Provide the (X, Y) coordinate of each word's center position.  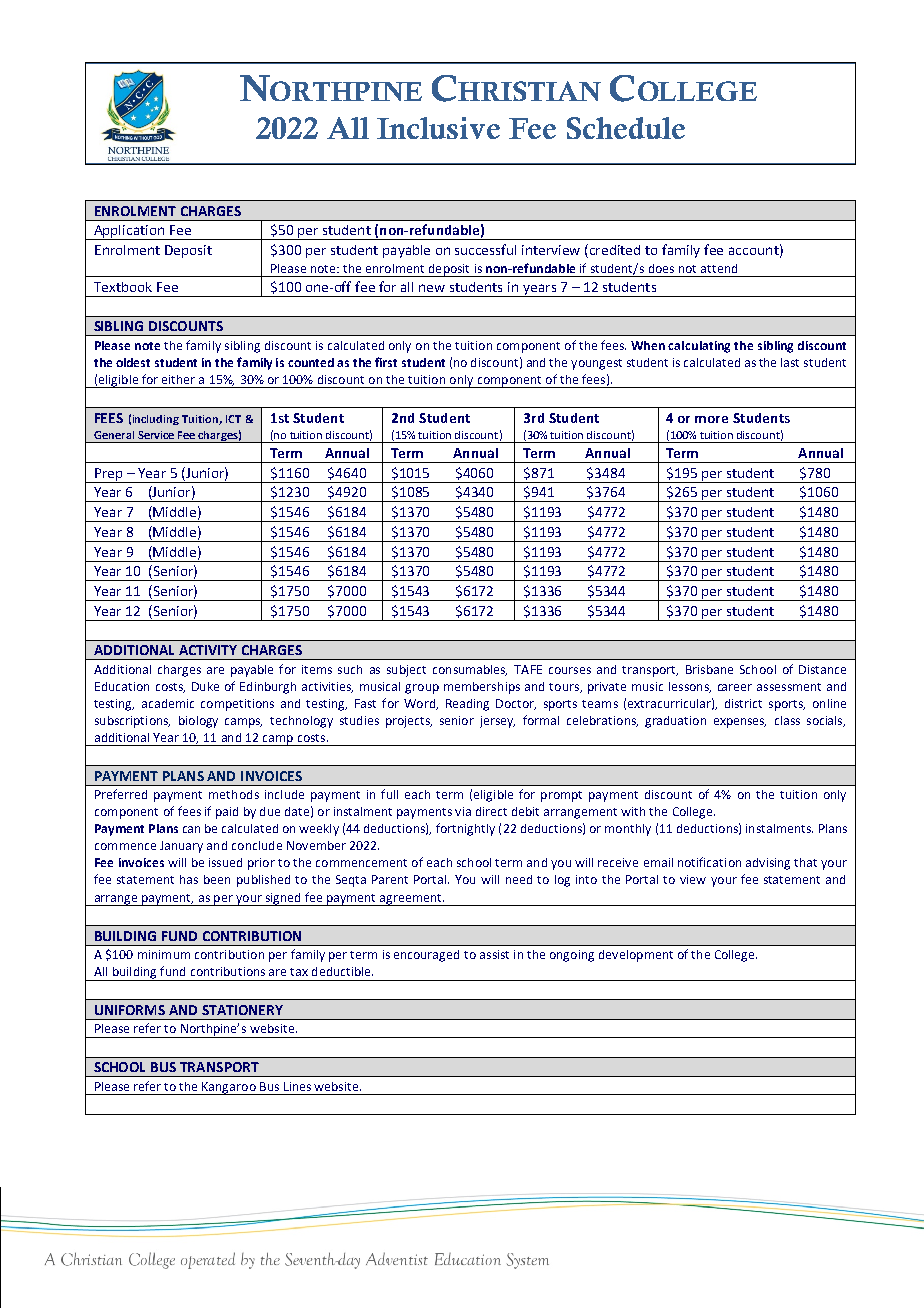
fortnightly (465, 829)
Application (129, 232)
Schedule (626, 128)
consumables (470, 670)
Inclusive (438, 128)
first (386, 362)
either (178, 379)
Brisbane (709, 669)
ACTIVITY (208, 650)
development (636, 956)
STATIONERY (242, 1010)
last (790, 362)
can (191, 829)
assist (494, 954)
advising (768, 864)
